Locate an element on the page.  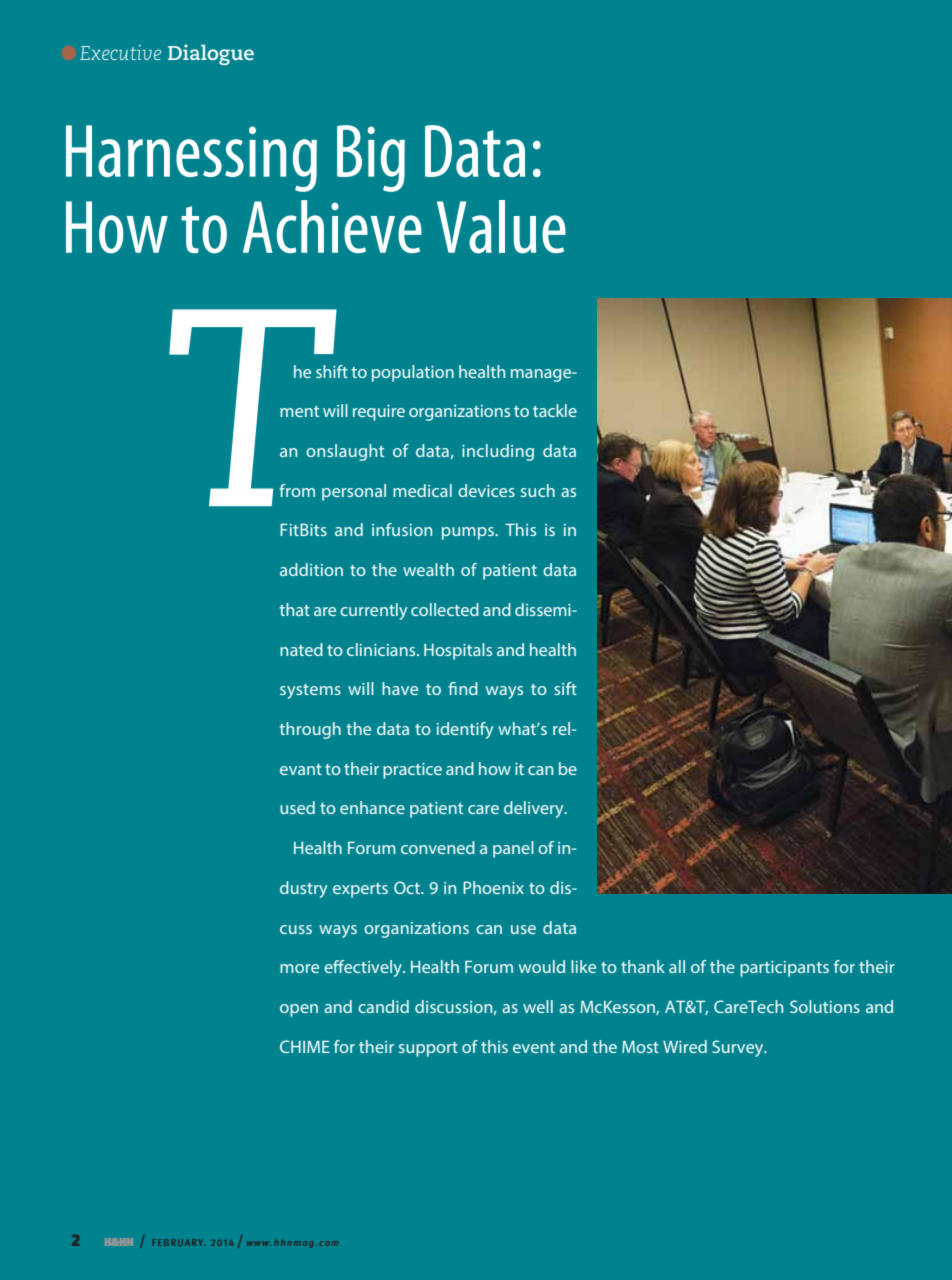
pumps is located at coordinates (469, 533).
